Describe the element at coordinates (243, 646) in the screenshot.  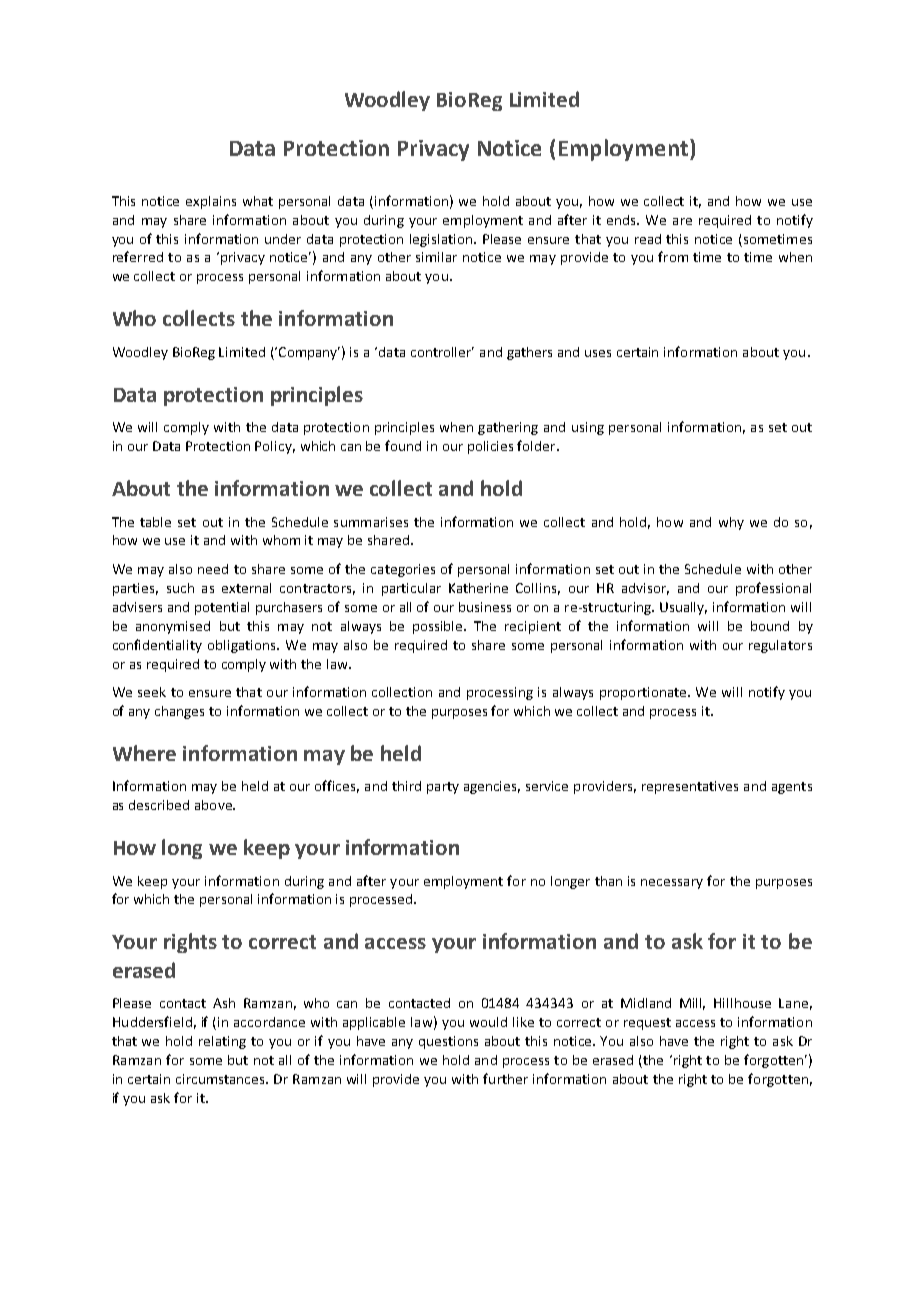
I see `obligations` at that location.
